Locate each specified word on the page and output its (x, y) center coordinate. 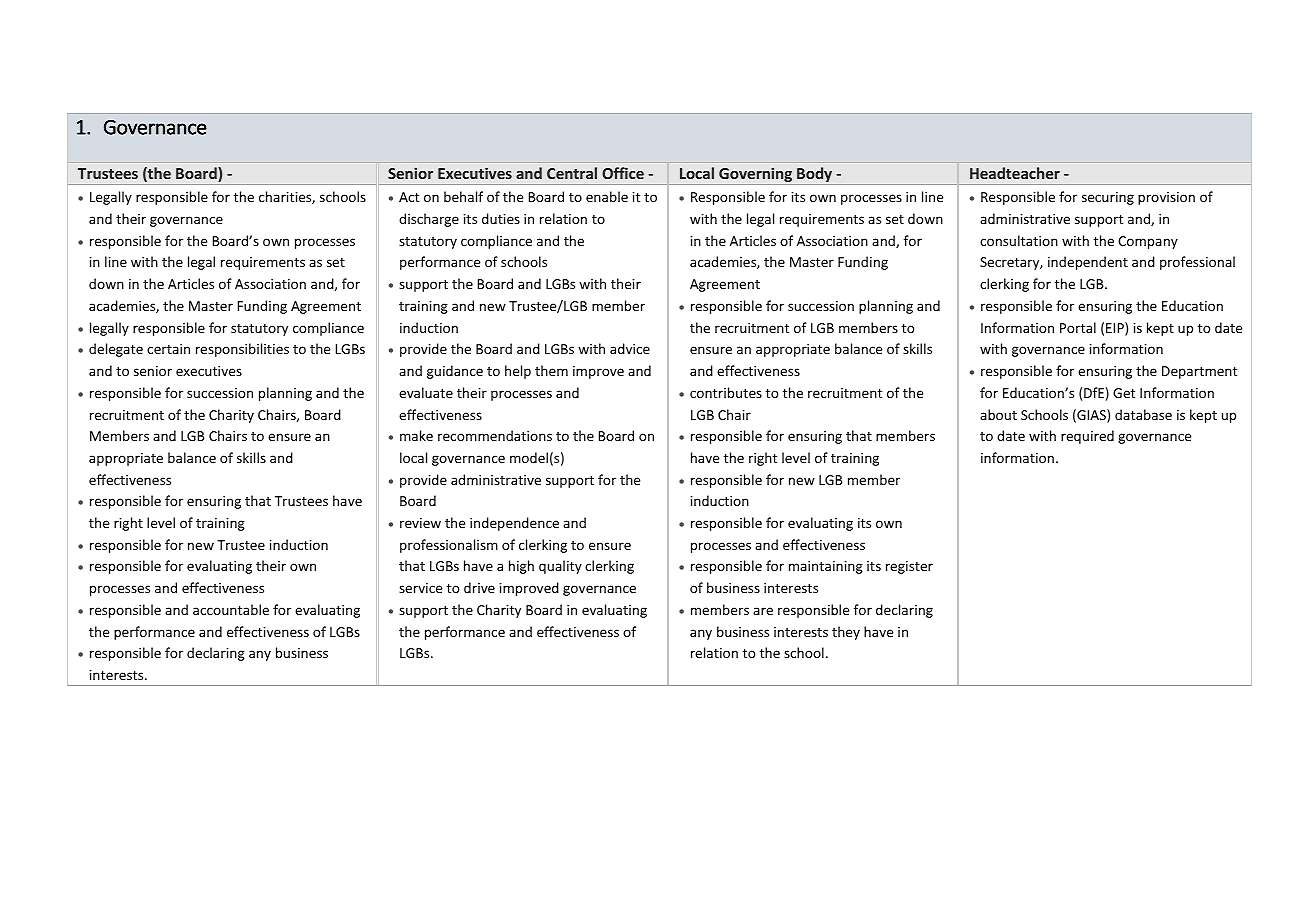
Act (409, 197)
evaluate (426, 392)
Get (1124, 393)
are (763, 611)
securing (1108, 198)
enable (607, 196)
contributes (726, 392)
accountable (231, 609)
